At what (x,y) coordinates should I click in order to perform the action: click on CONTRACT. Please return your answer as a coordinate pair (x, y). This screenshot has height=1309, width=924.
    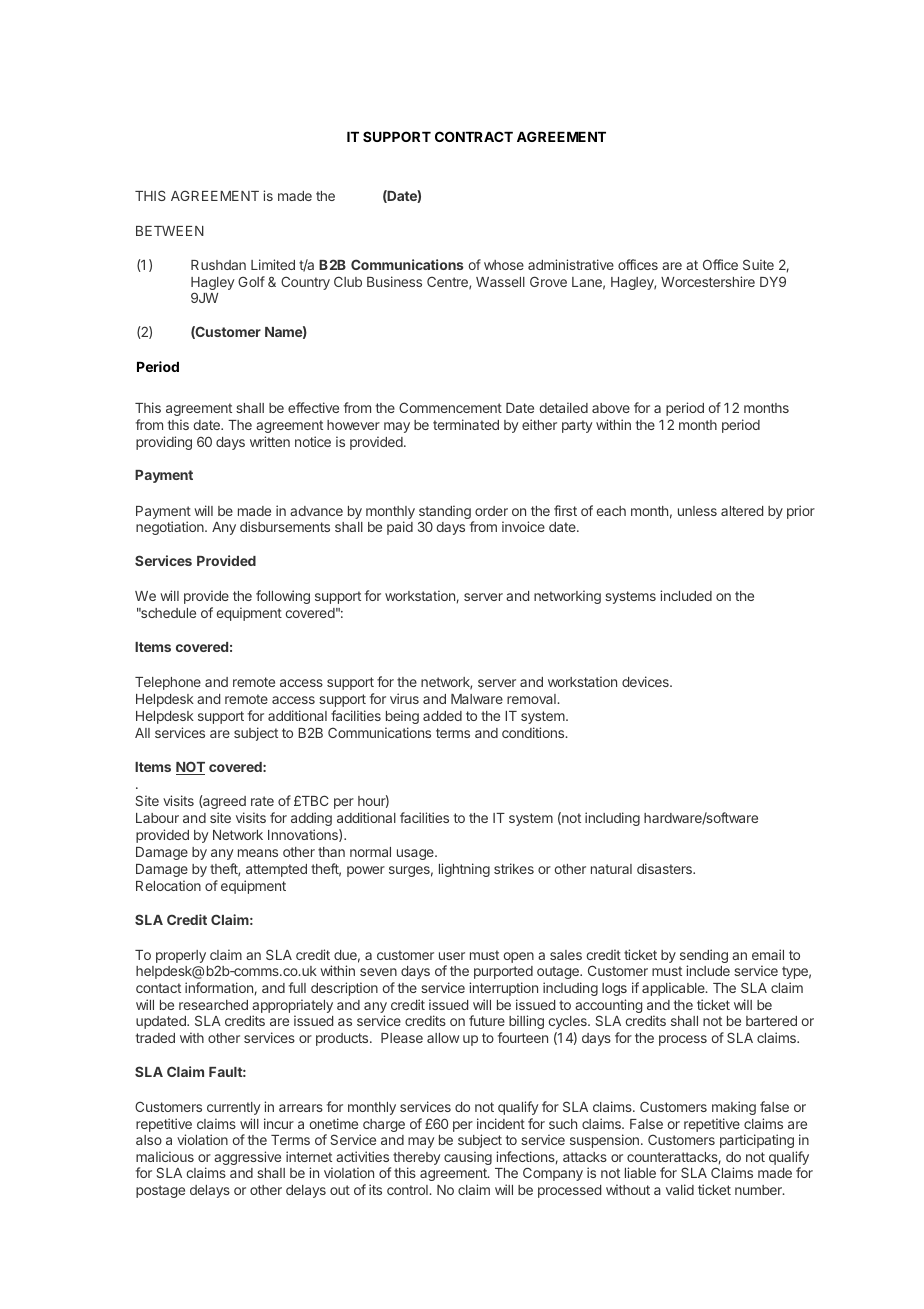
    Looking at the image, I should click on (474, 136).
